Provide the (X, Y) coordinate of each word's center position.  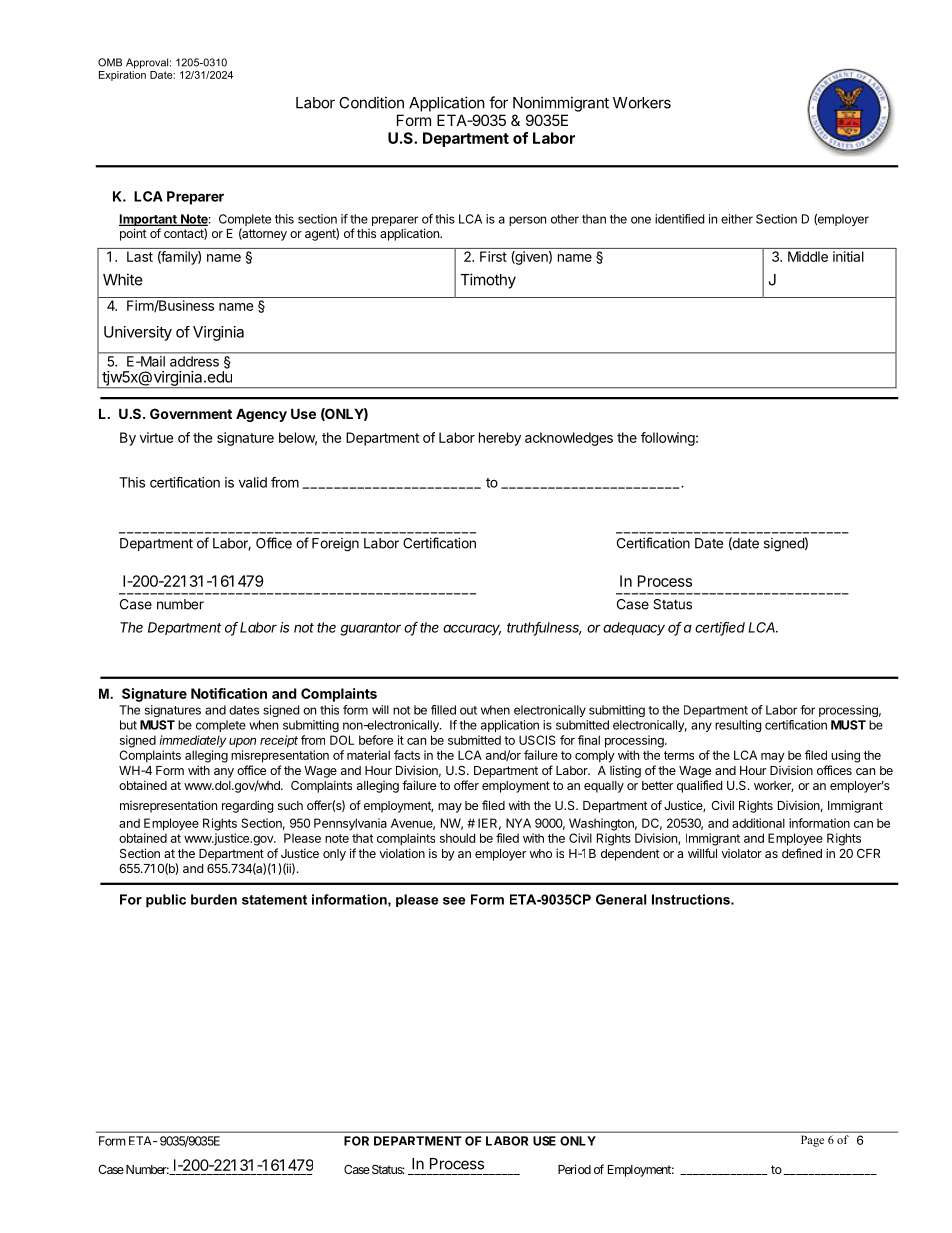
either (737, 219)
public (166, 901)
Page (812, 1141)
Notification (229, 693)
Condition (371, 102)
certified (720, 628)
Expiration (122, 74)
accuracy (472, 630)
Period (574, 1169)
